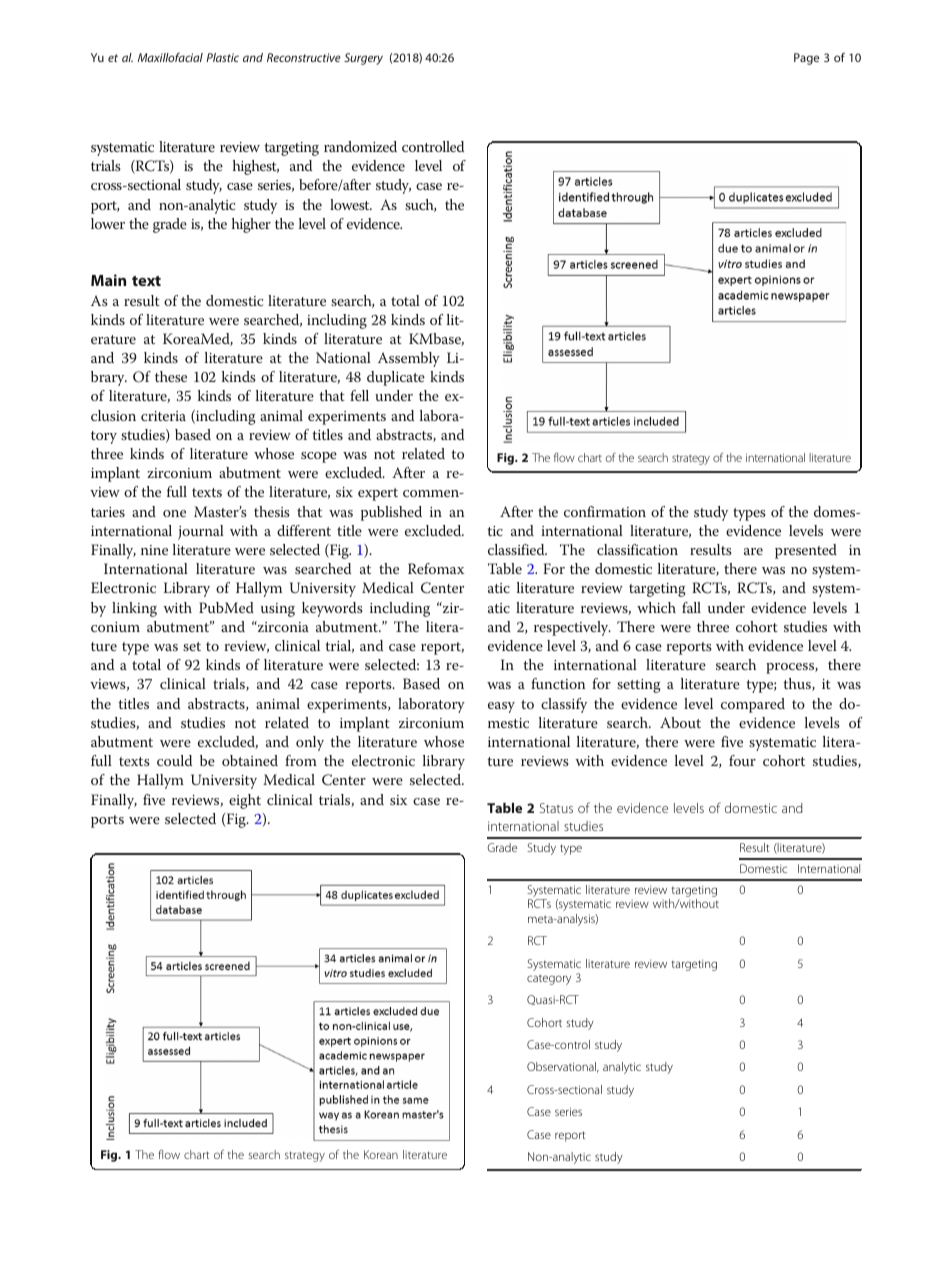 The width and height of the document is (952, 1265). Describe the element at coordinates (170, 57) in the document. I see `Maxillofacial` at that location.
